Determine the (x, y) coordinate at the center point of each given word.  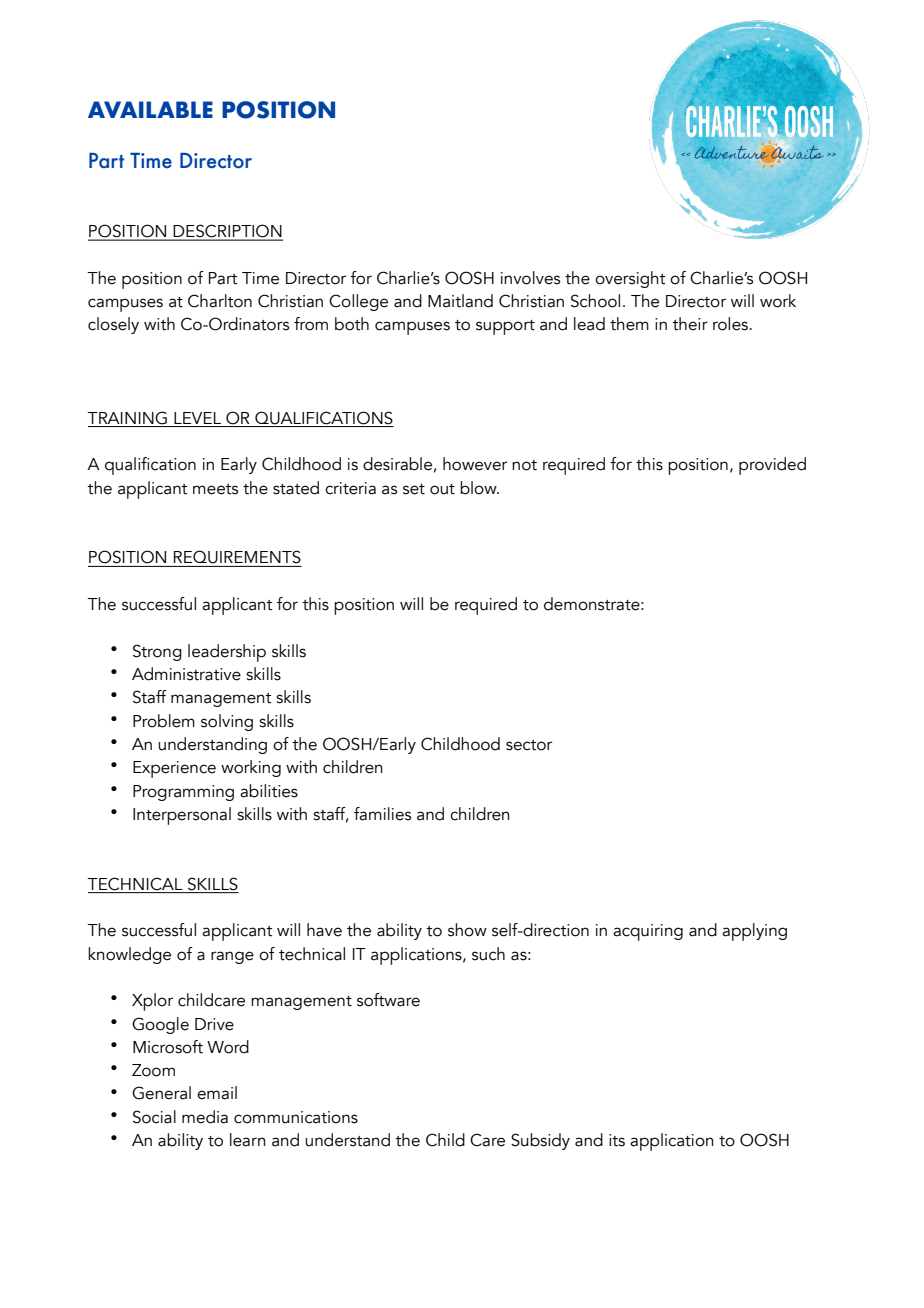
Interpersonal (182, 816)
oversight (630, 279)
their (690, 324)
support (505, 327)
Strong (157, 652)
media (205, 1117)
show (467, 930)
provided (772, 466)
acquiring (648, 932)
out (442, 489)
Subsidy (540, 1141)
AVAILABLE (150, 109)
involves (530, 278)
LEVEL (197, 418)
